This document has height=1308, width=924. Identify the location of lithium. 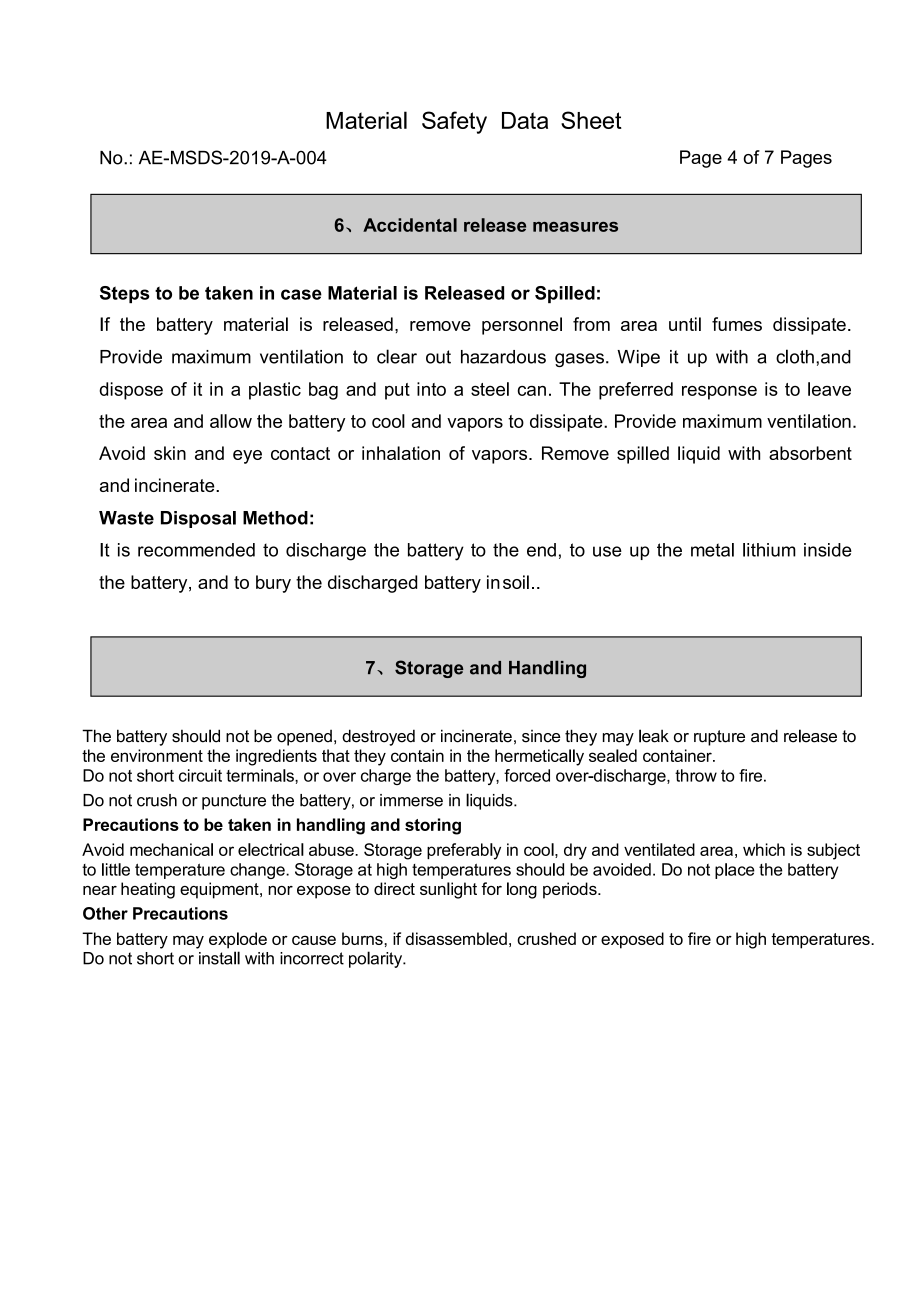
(769, 550).
